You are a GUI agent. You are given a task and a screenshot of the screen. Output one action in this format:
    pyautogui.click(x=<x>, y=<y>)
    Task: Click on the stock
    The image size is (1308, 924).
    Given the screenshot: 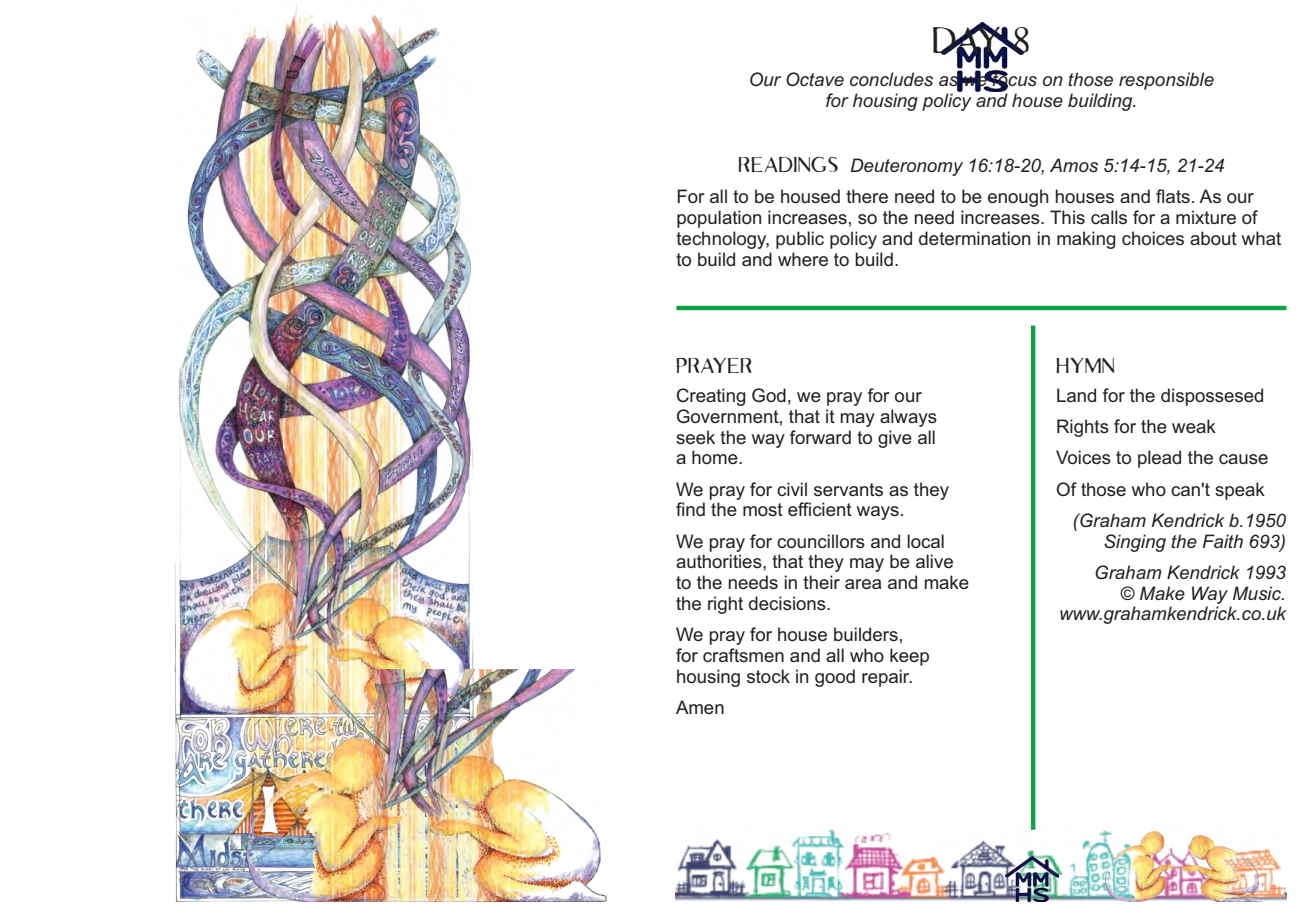 What is the action you would take?
    pyautogui.click(x=768, y=676)
